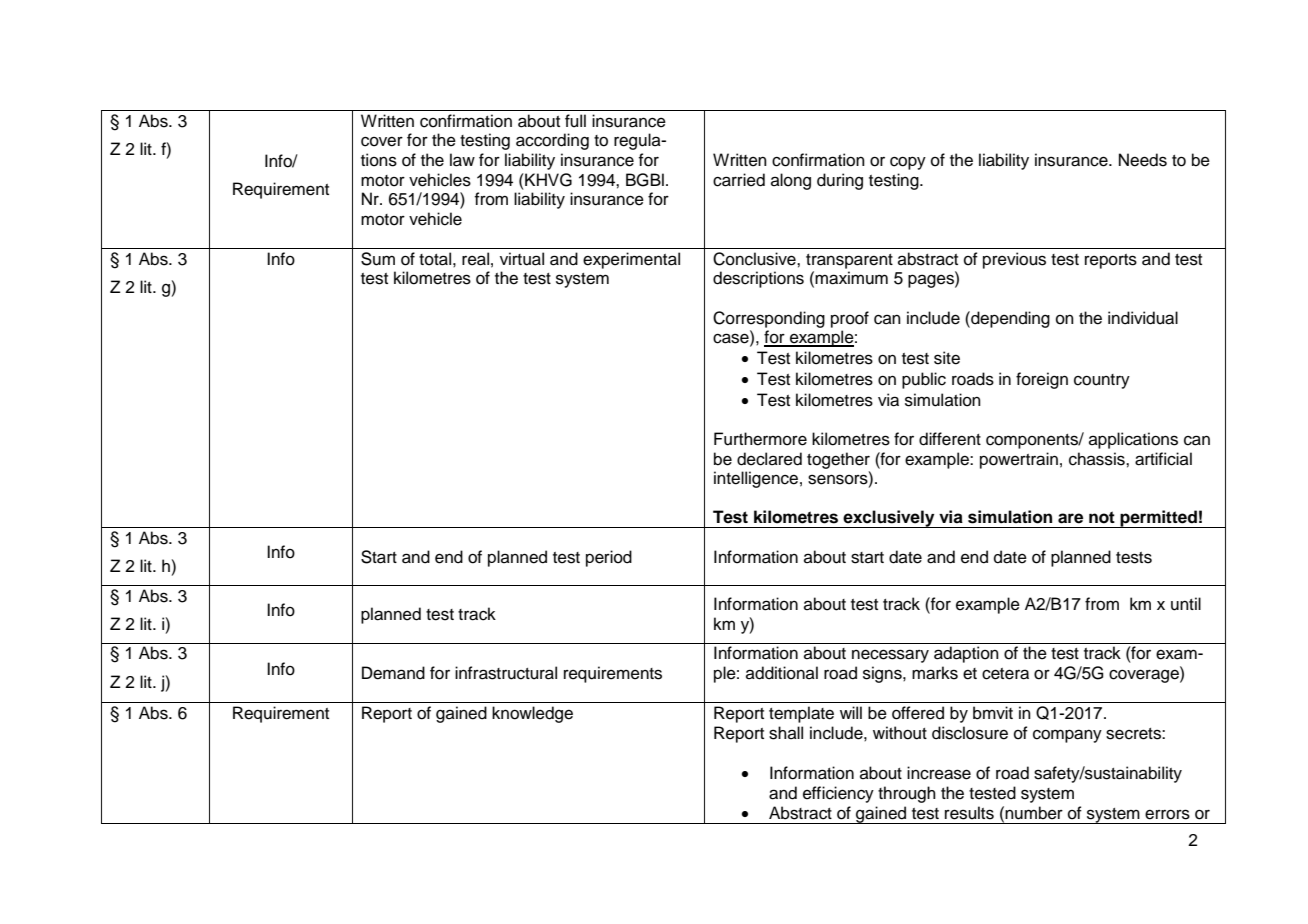 The width and height of the screenshot is (1308, 924). I want to click on efficiency, so click(838, 794).
